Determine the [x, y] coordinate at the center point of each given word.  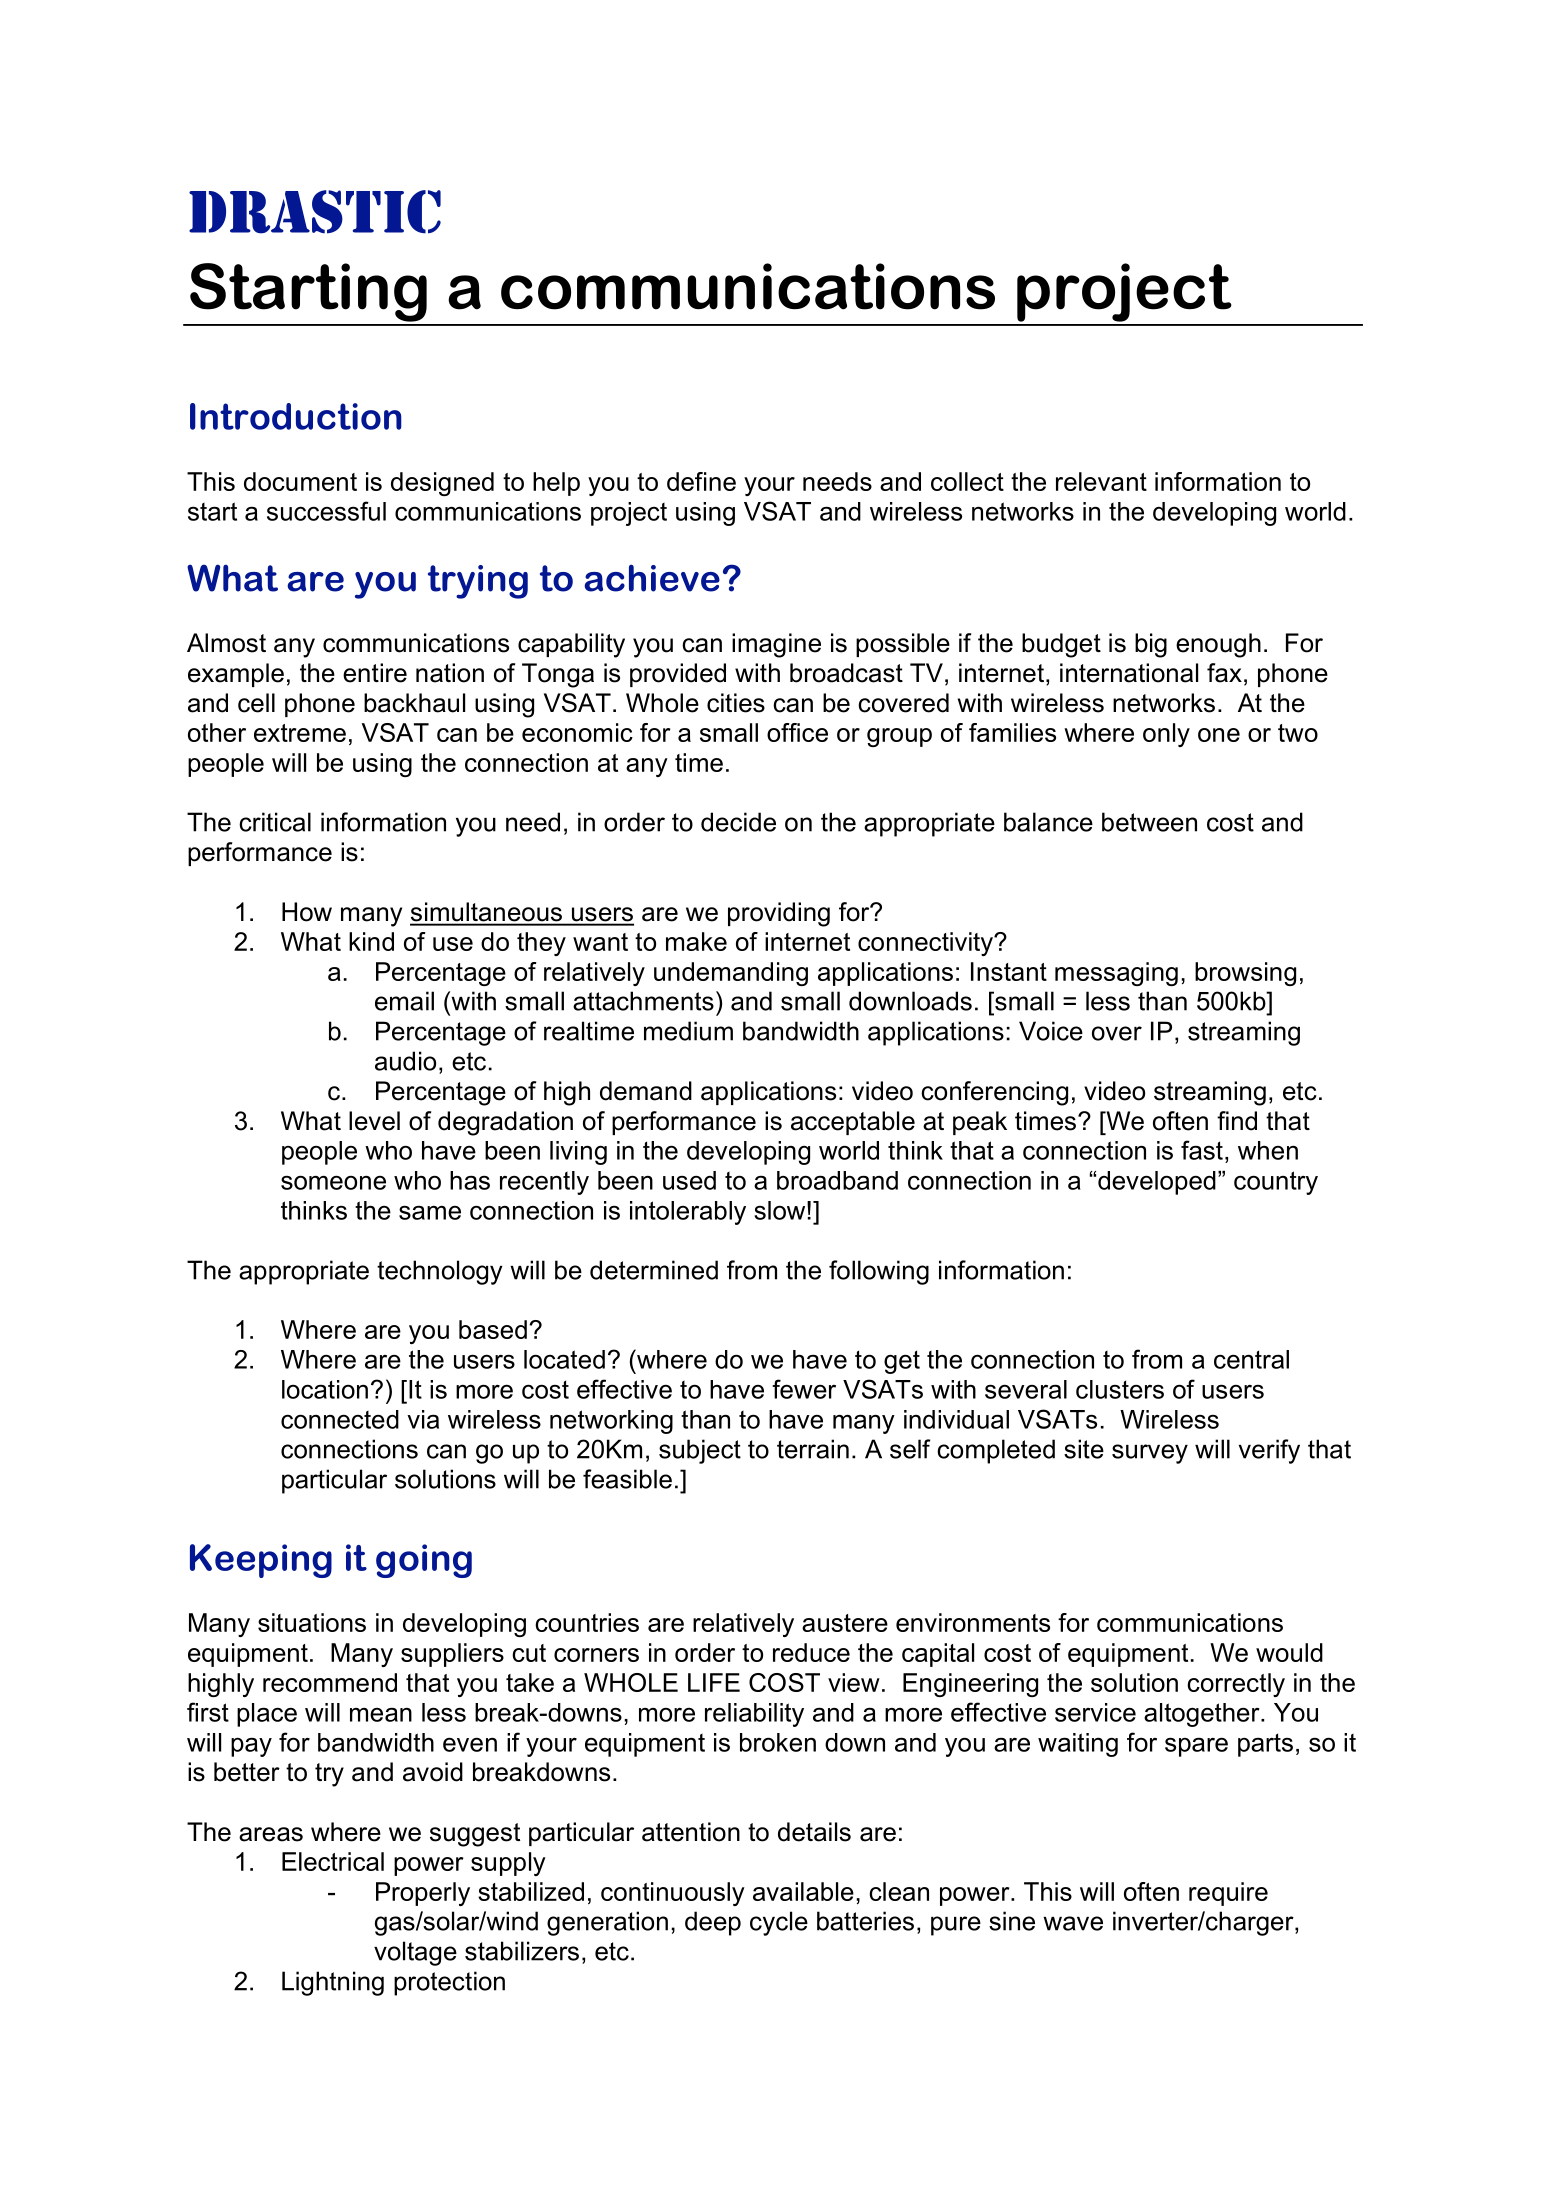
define [701, 481]
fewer [804, 1389]
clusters [1120, 1389]
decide [738, 822]
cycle [779, 1923]
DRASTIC [315, 212]
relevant [1101, 481]
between [1149, 822]
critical [275, 822]
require [1228, 1894]
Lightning [333, 1983]
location [325, 1389]
